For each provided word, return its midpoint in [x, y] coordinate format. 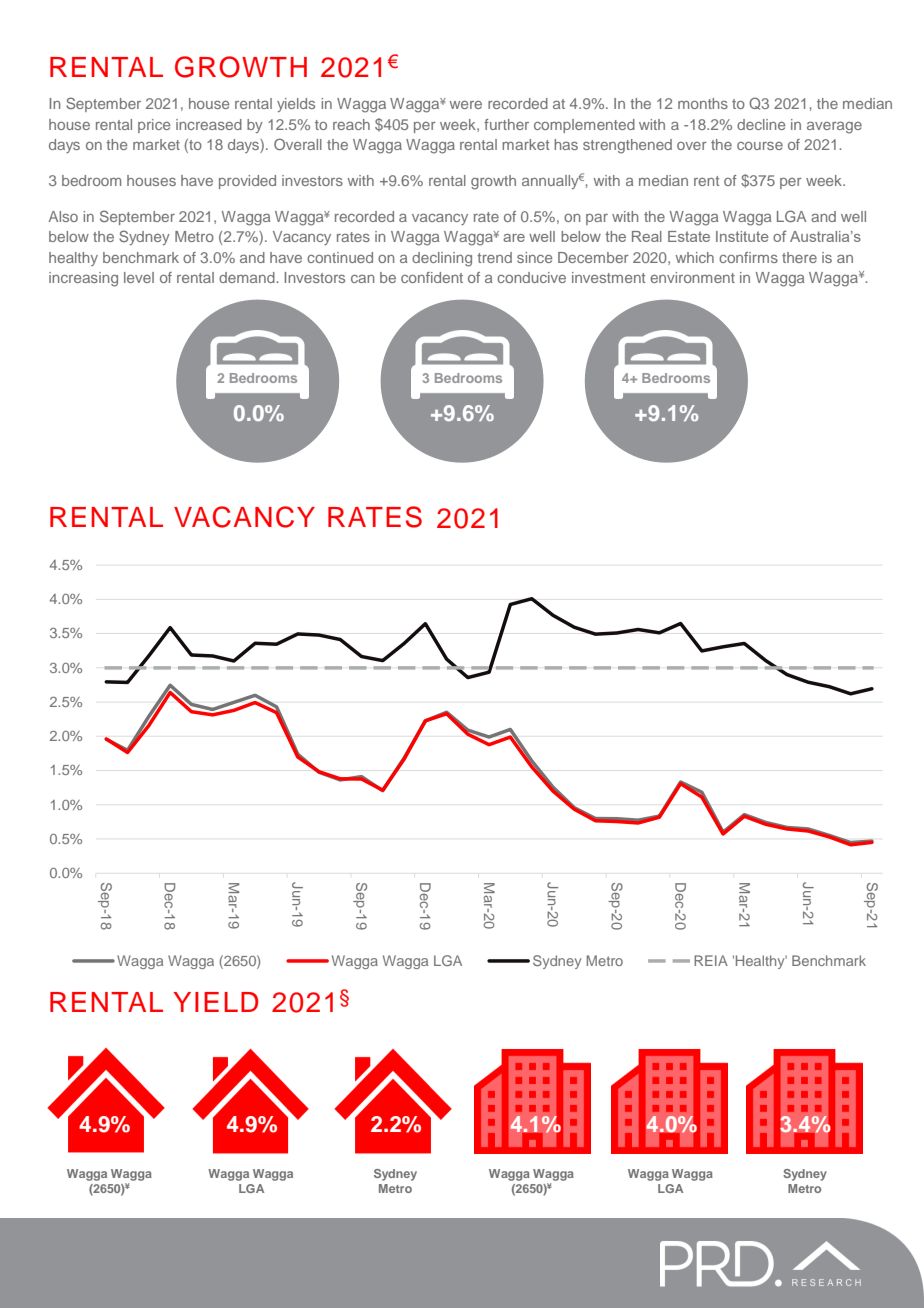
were [466, 105]
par [597, 219]
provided [247, 182]
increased [209, 124]
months [703, 103]
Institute [742, 236]
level [139, 277]
